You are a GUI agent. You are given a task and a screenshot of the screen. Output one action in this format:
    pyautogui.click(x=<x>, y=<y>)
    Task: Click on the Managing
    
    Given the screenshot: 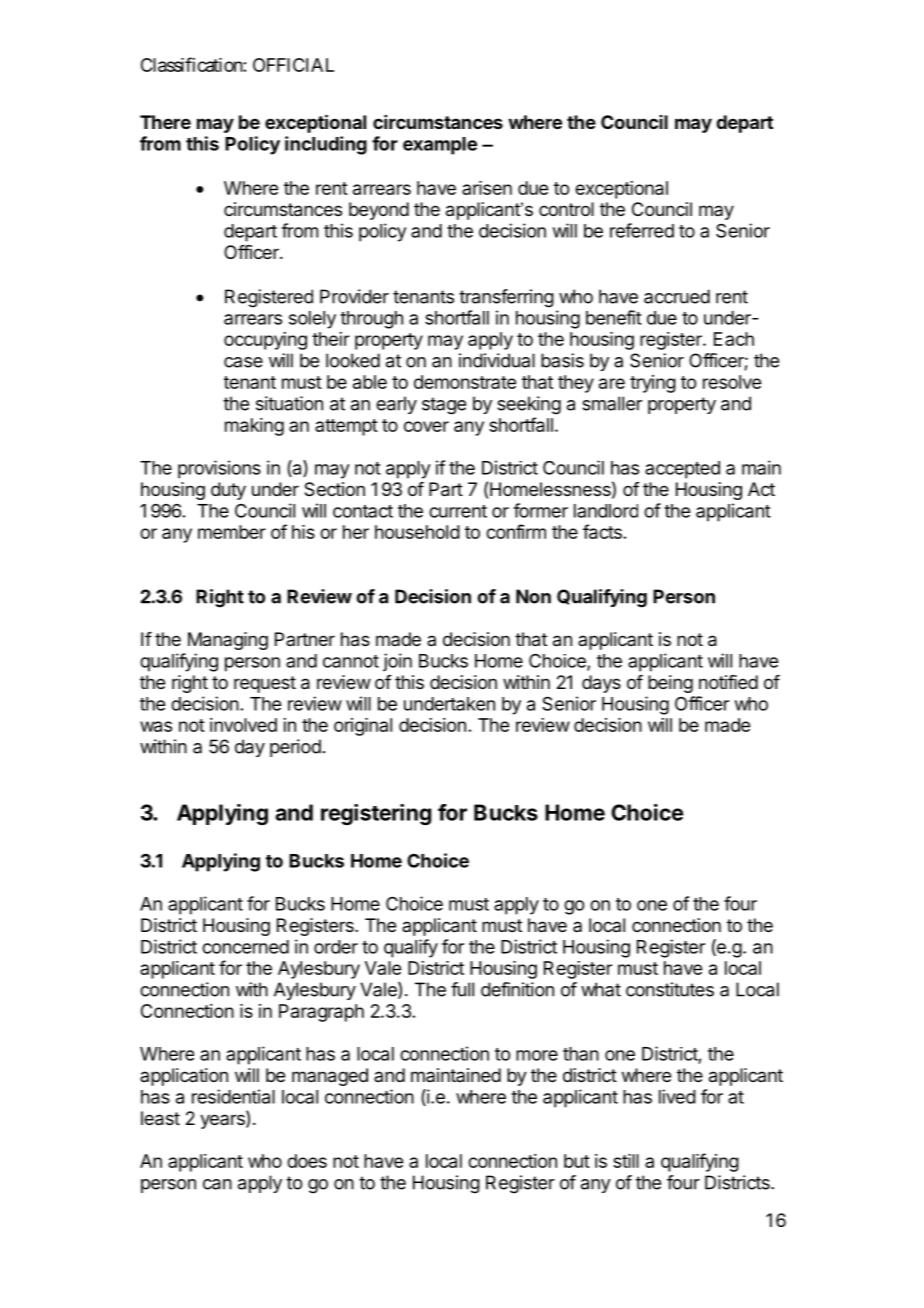 What is the action you would take?
    pyautogui.click(x=228, y=641)
